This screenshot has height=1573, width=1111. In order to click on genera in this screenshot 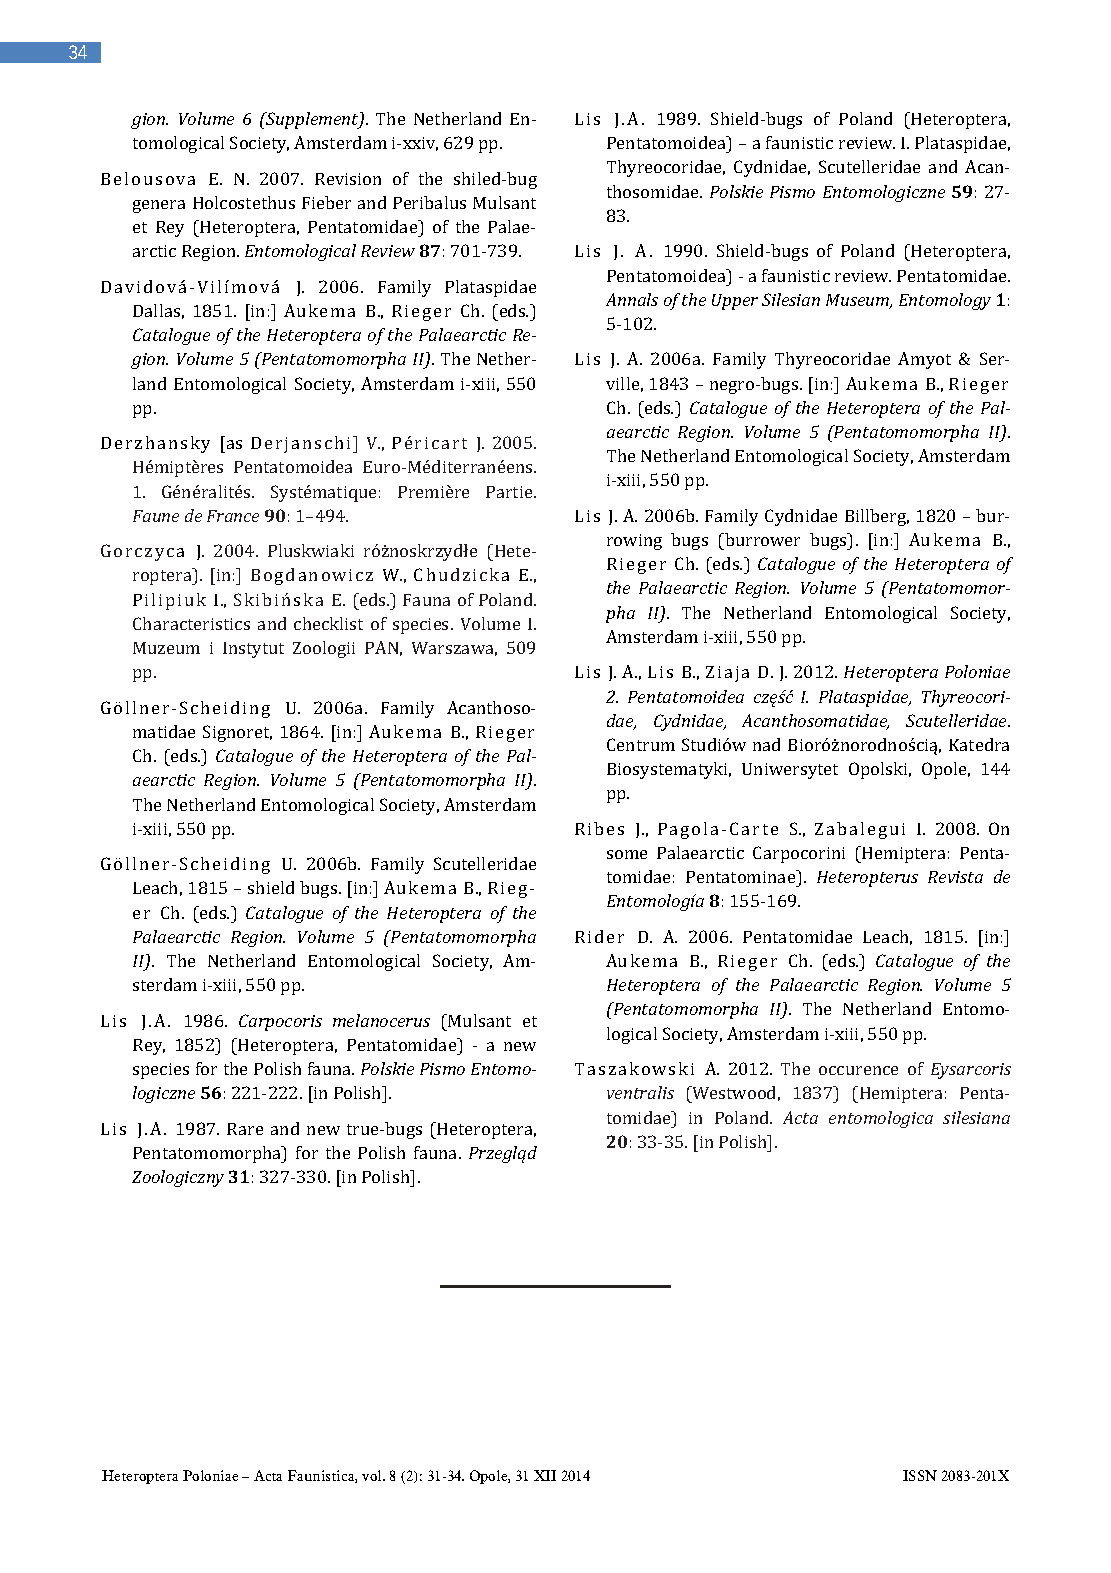, I will do `click(159, 206)`.
